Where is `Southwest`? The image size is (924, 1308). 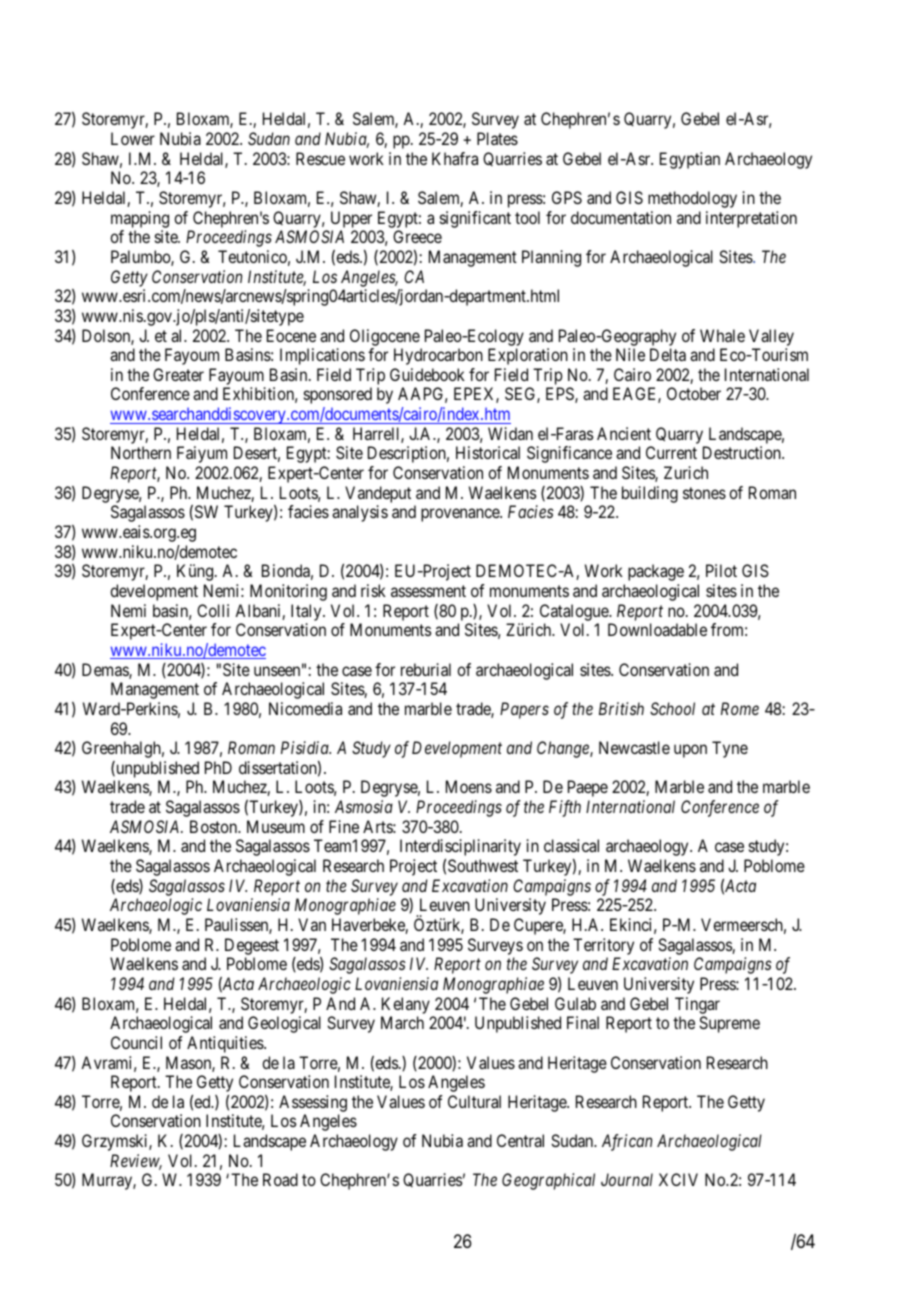
Southwest is located at coordinates (483, 865).
